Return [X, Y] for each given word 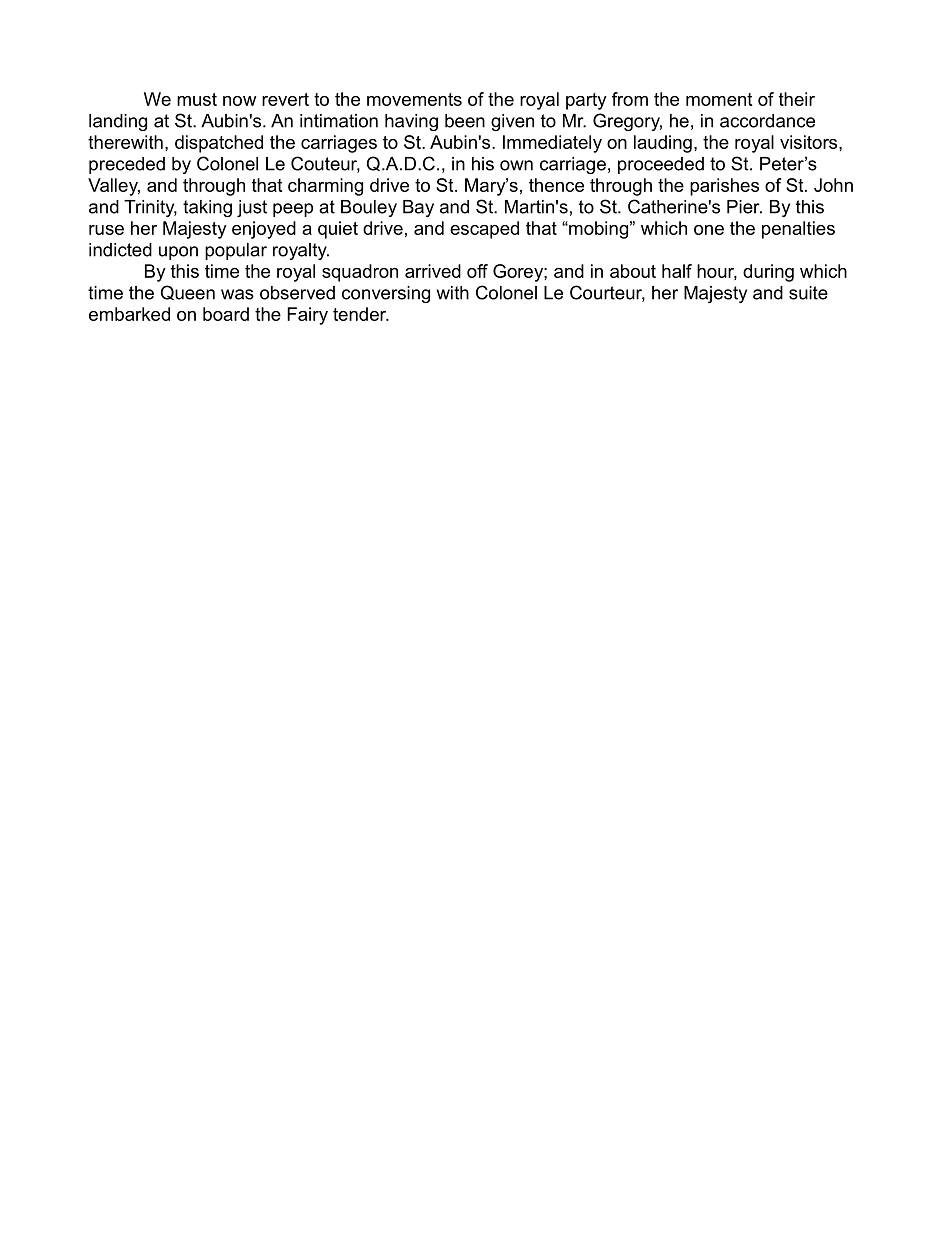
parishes [724, 187]
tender [360, 314]
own [516, 165]
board [226, 314]
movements [414, 99]
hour [717, 272]
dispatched [219, 144]
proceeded [661, 165]
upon [178, 253]
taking [207, 208]
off [477, 271]
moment [719, 99]
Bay [418, 208]
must [197, 99]
